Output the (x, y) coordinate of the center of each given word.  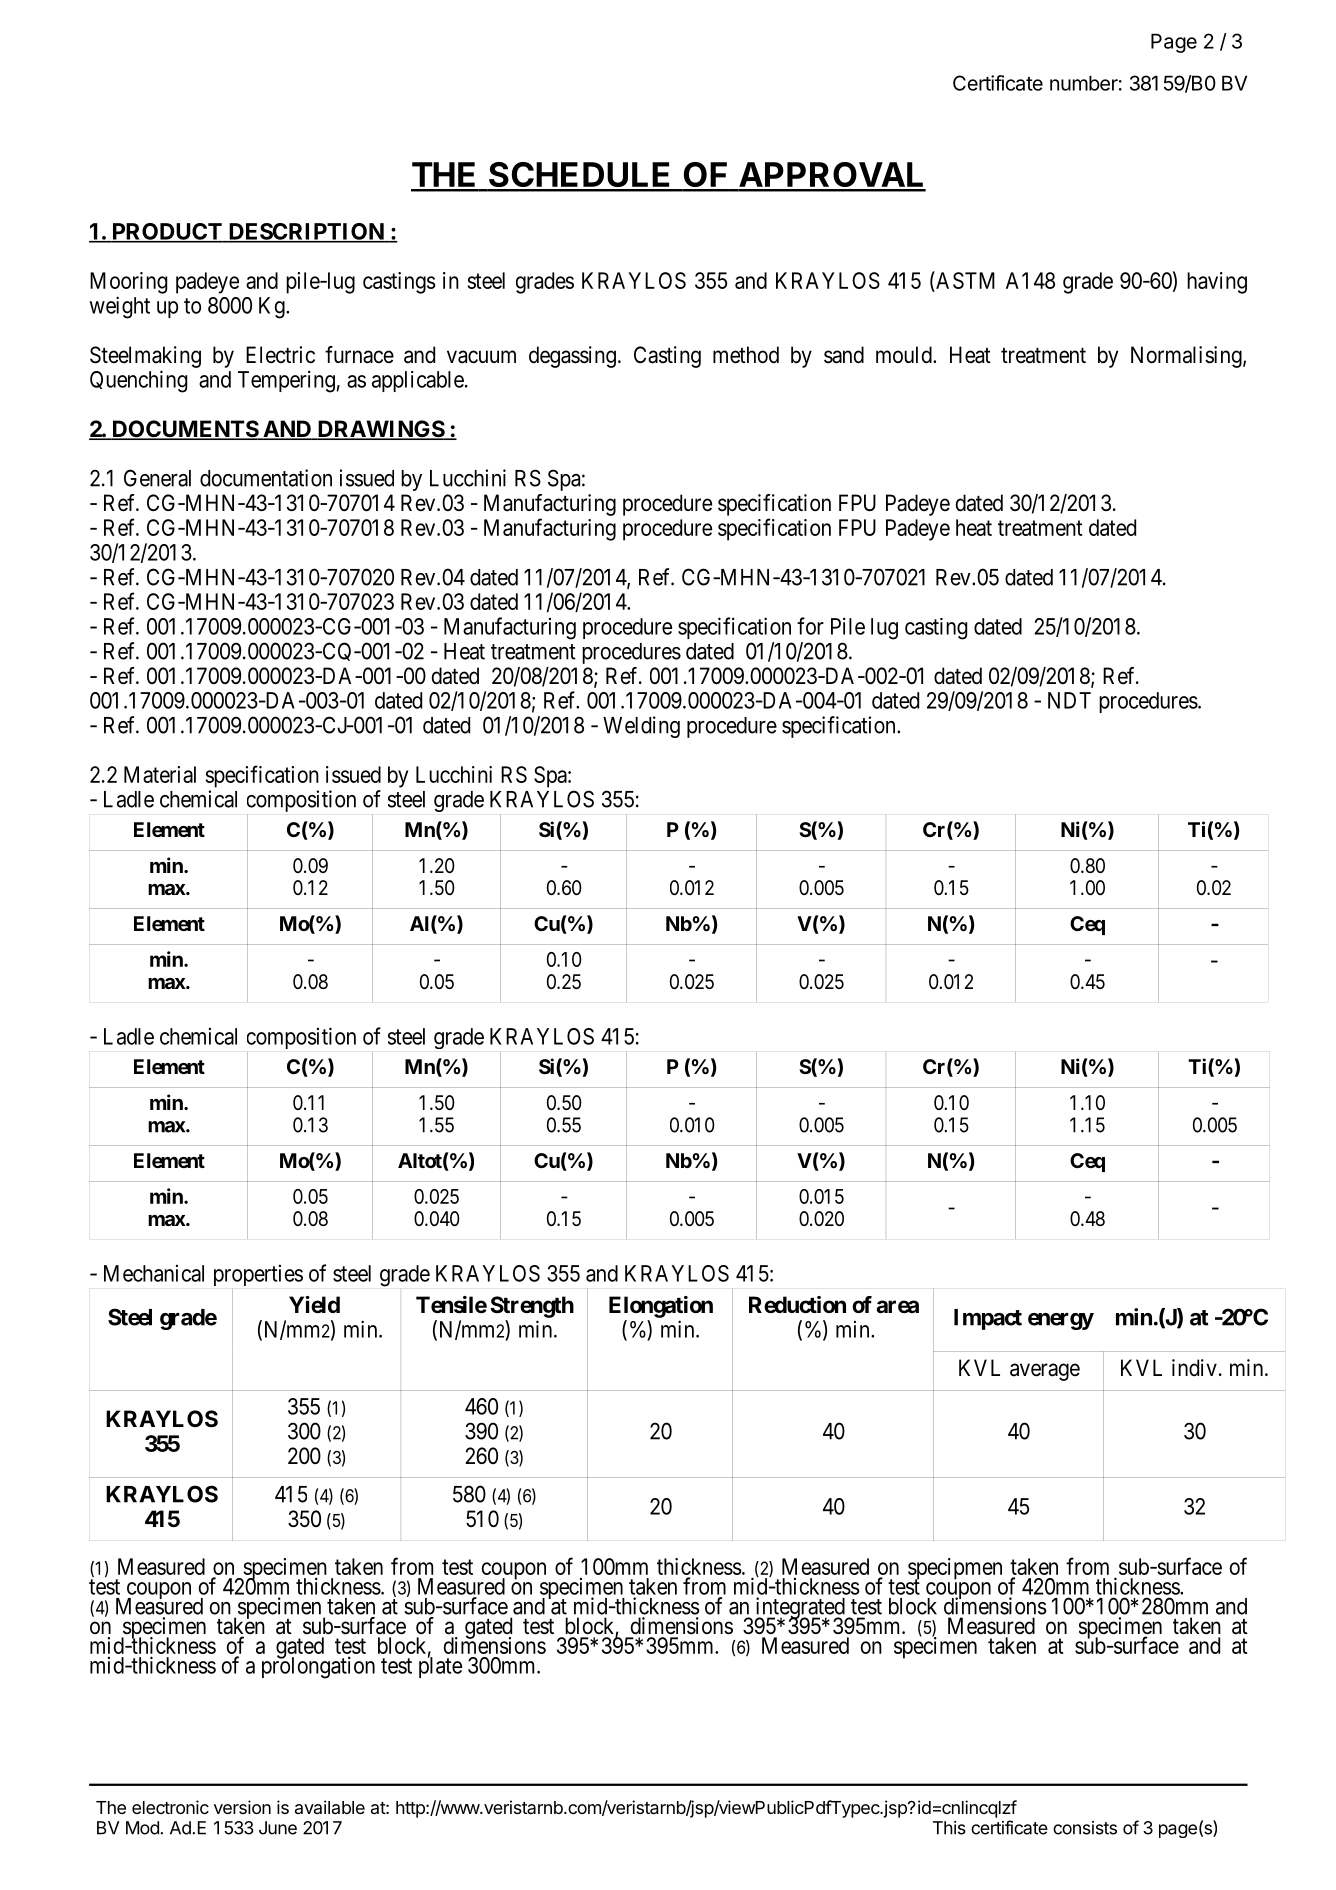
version (242, 1807)
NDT (1069, 700)
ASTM (964, 281)
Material (160, 774)
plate (440, 1667)
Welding (641, 727)
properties (258, 1275)
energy (1061, 1321)
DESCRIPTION (306, 232)
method (746, 355)
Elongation (661, 1307)
